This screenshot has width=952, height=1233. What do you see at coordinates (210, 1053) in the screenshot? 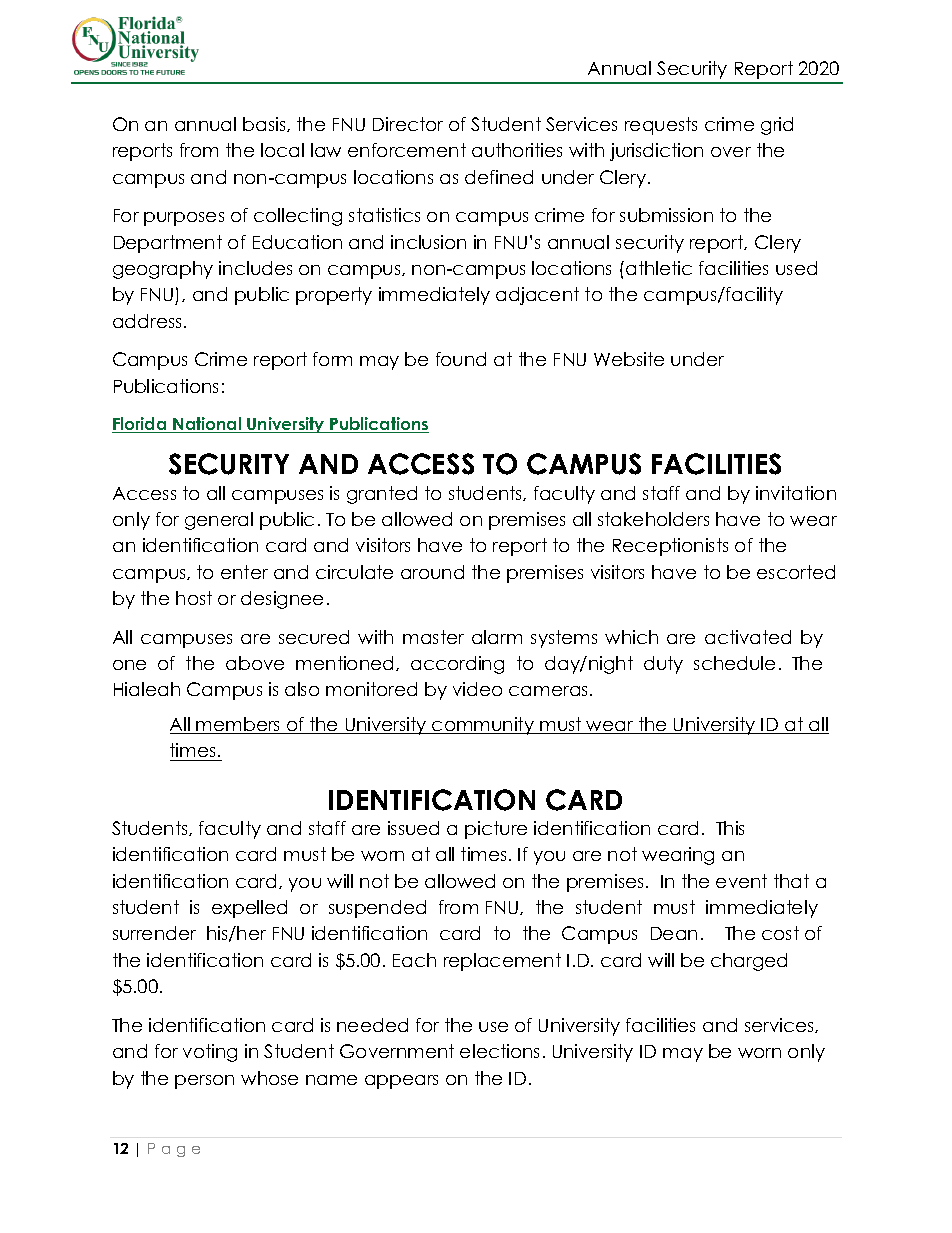
I see `voting` at bounding box center [210, 1053].
